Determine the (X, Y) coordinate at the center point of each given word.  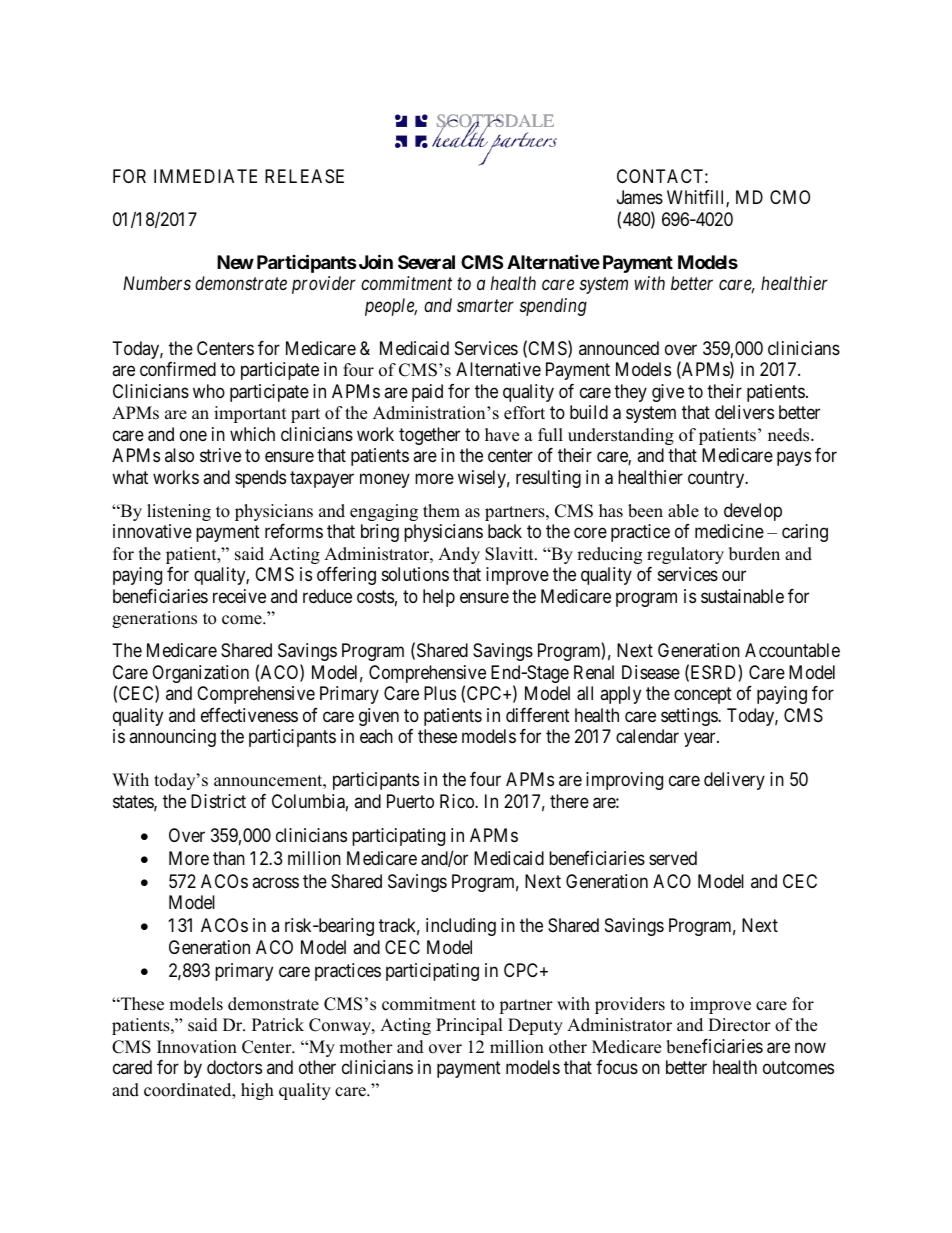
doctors (234, 1067)
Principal (469, 1026)
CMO (790, 197)
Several (426, 262)
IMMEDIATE (205, 176)
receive (239, 596)
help (439, 598)
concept (703, 696)
